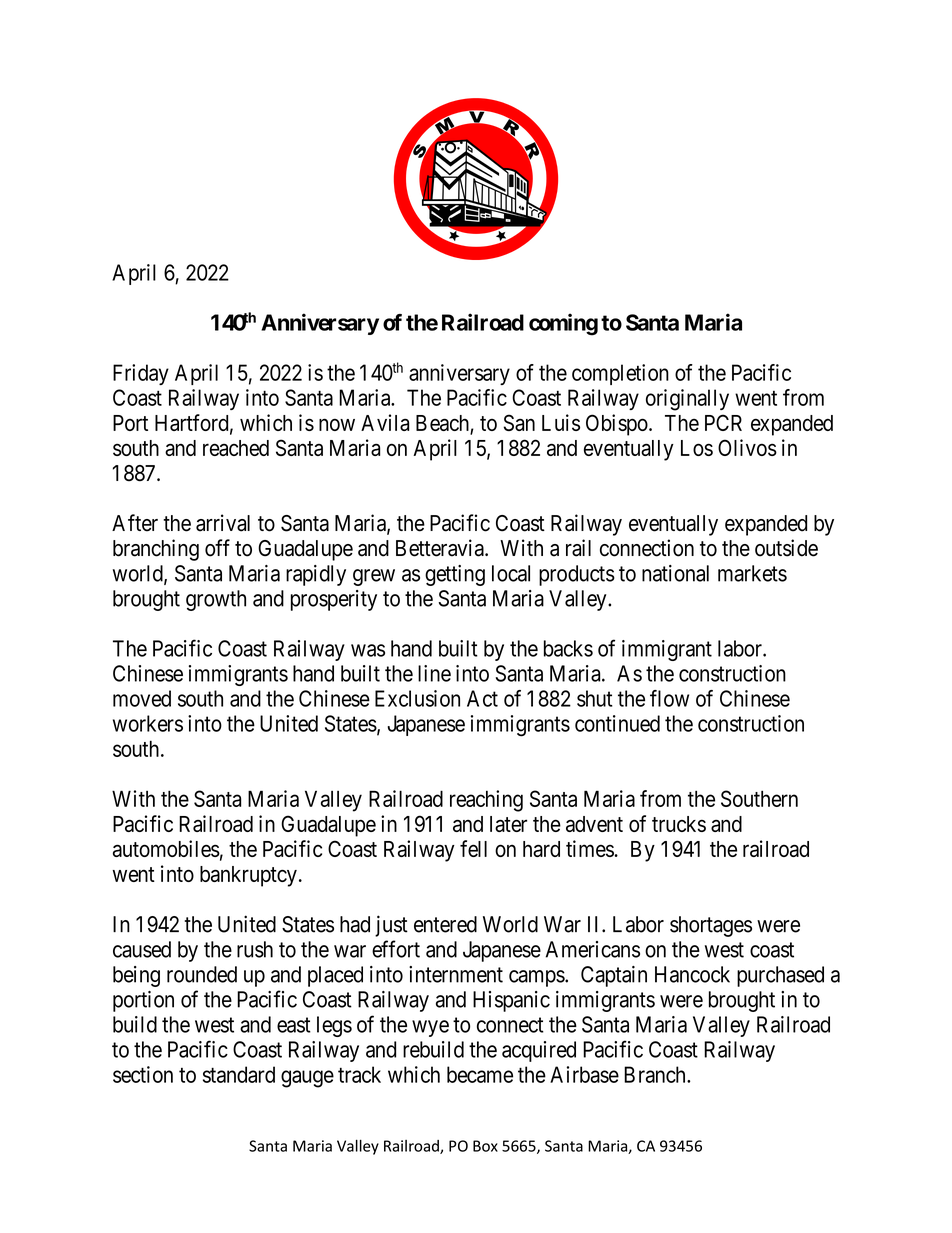  I want to click on Airbase, so click(584, 1074).
